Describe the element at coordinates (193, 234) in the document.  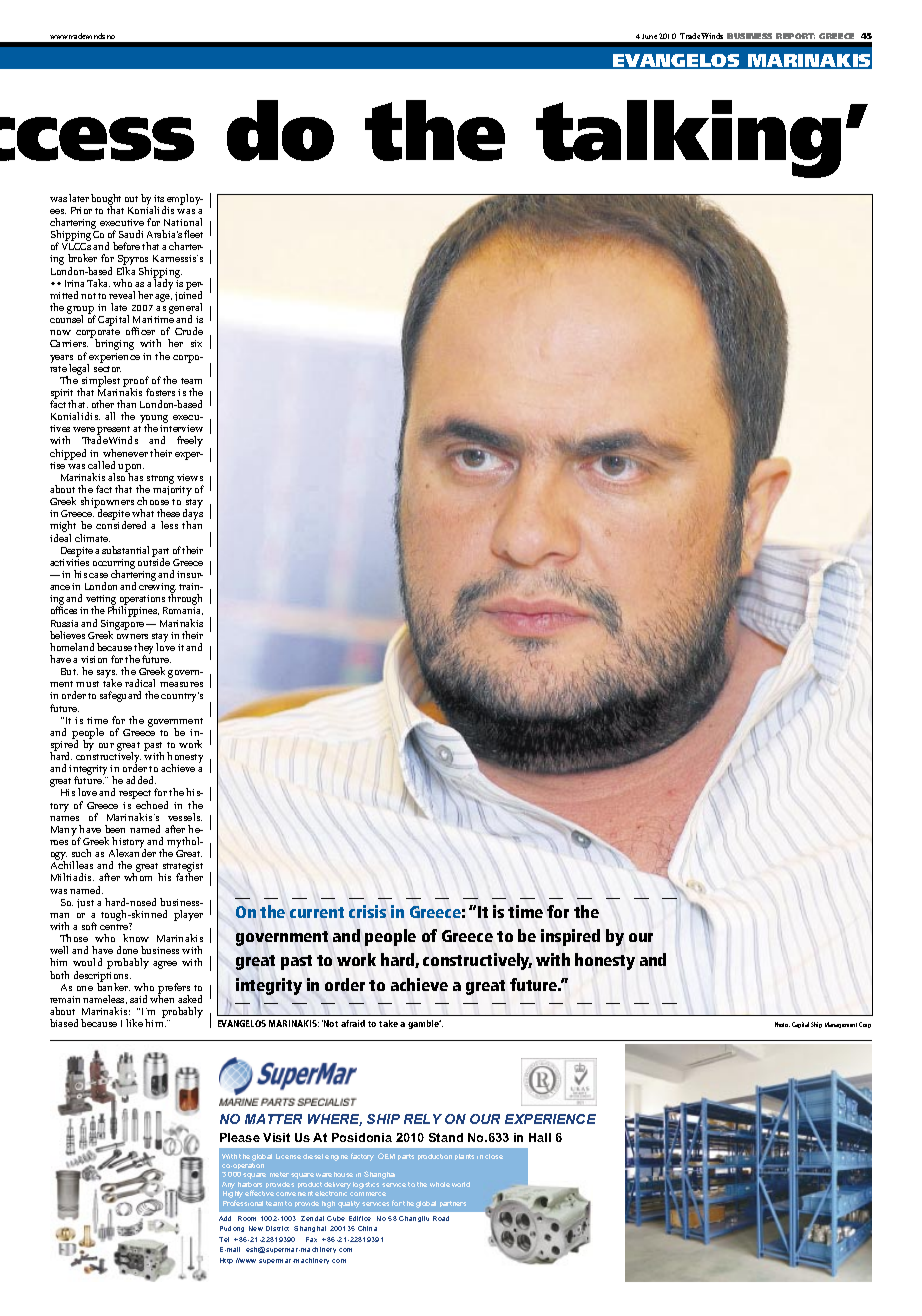
I see `fleet` at that location.
